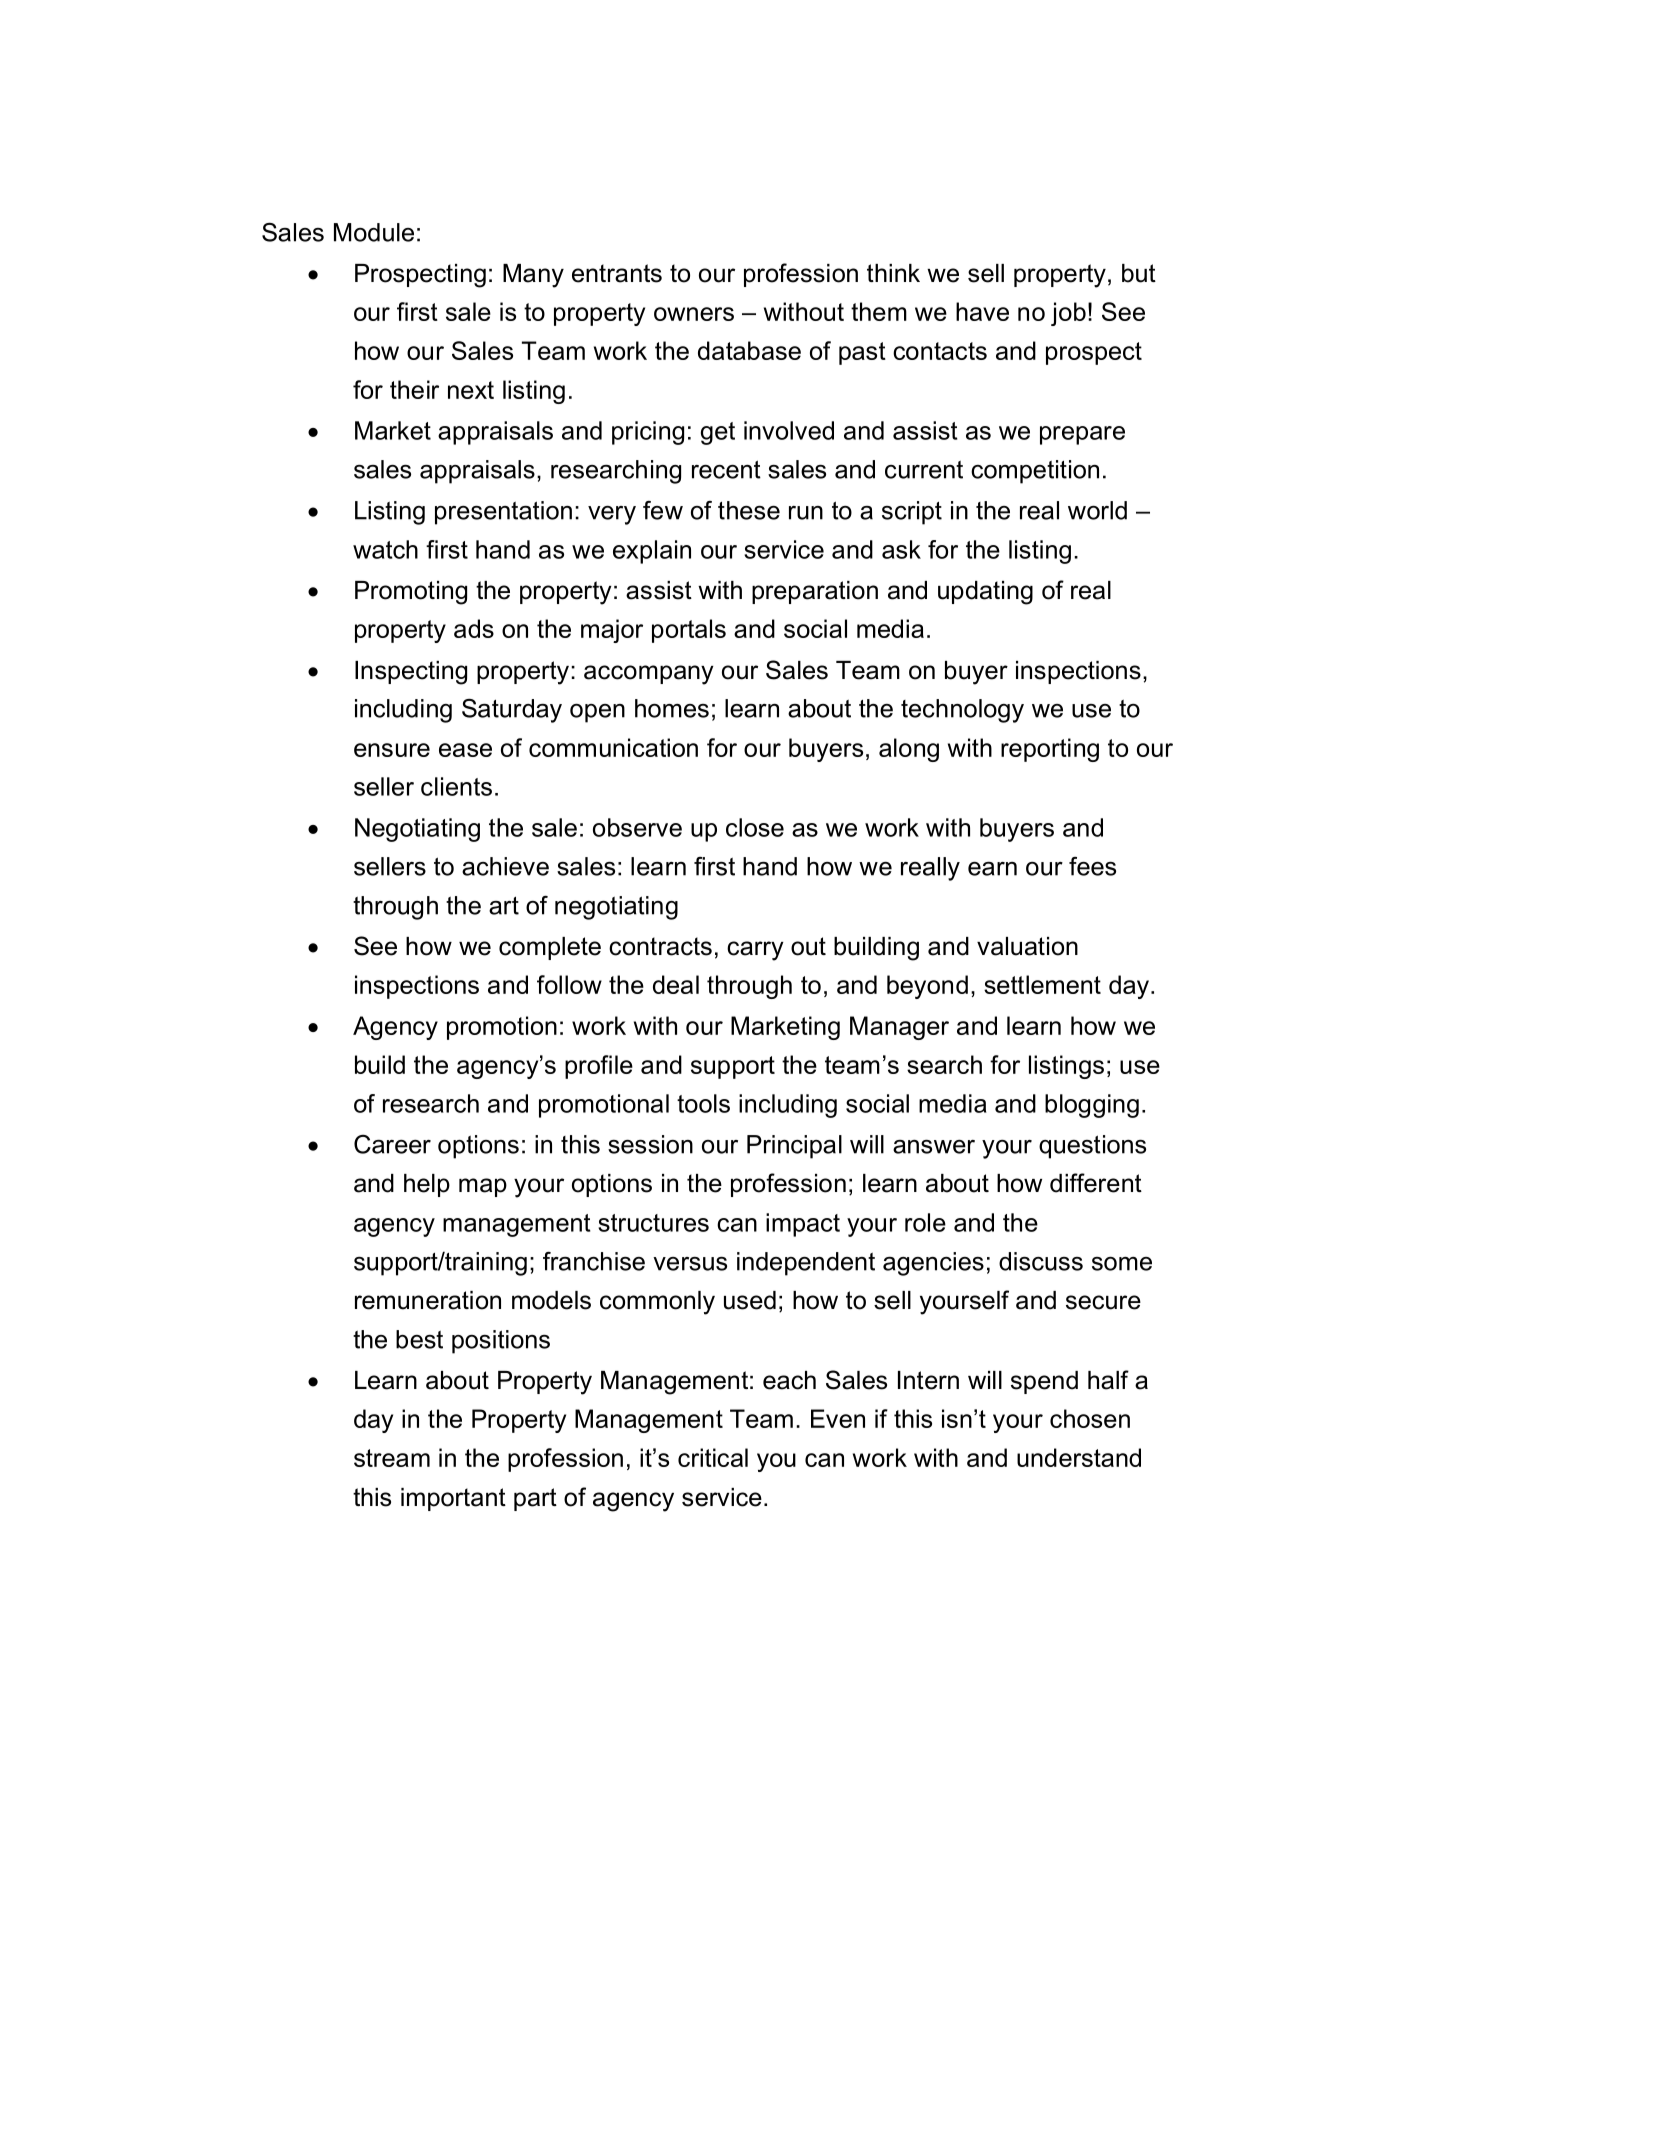  Describe the element at coordinates (1092, 1147) in the document. I see `questions` at that location.
